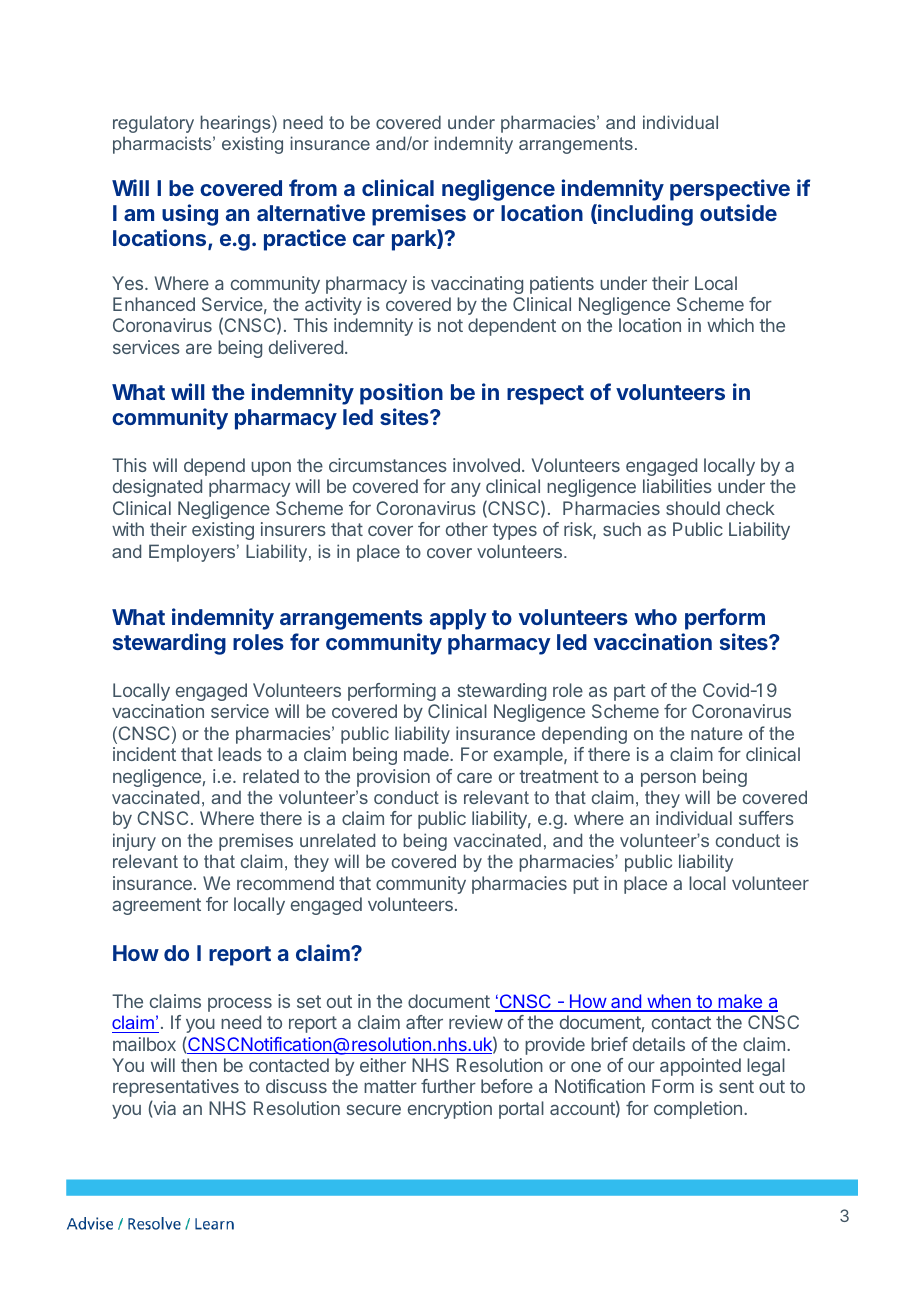 Image resolution: width=924 pixels, height=1308 pixels. Describe the element at coordinates (730, 190) in the document. I see `perspective` at that location.
